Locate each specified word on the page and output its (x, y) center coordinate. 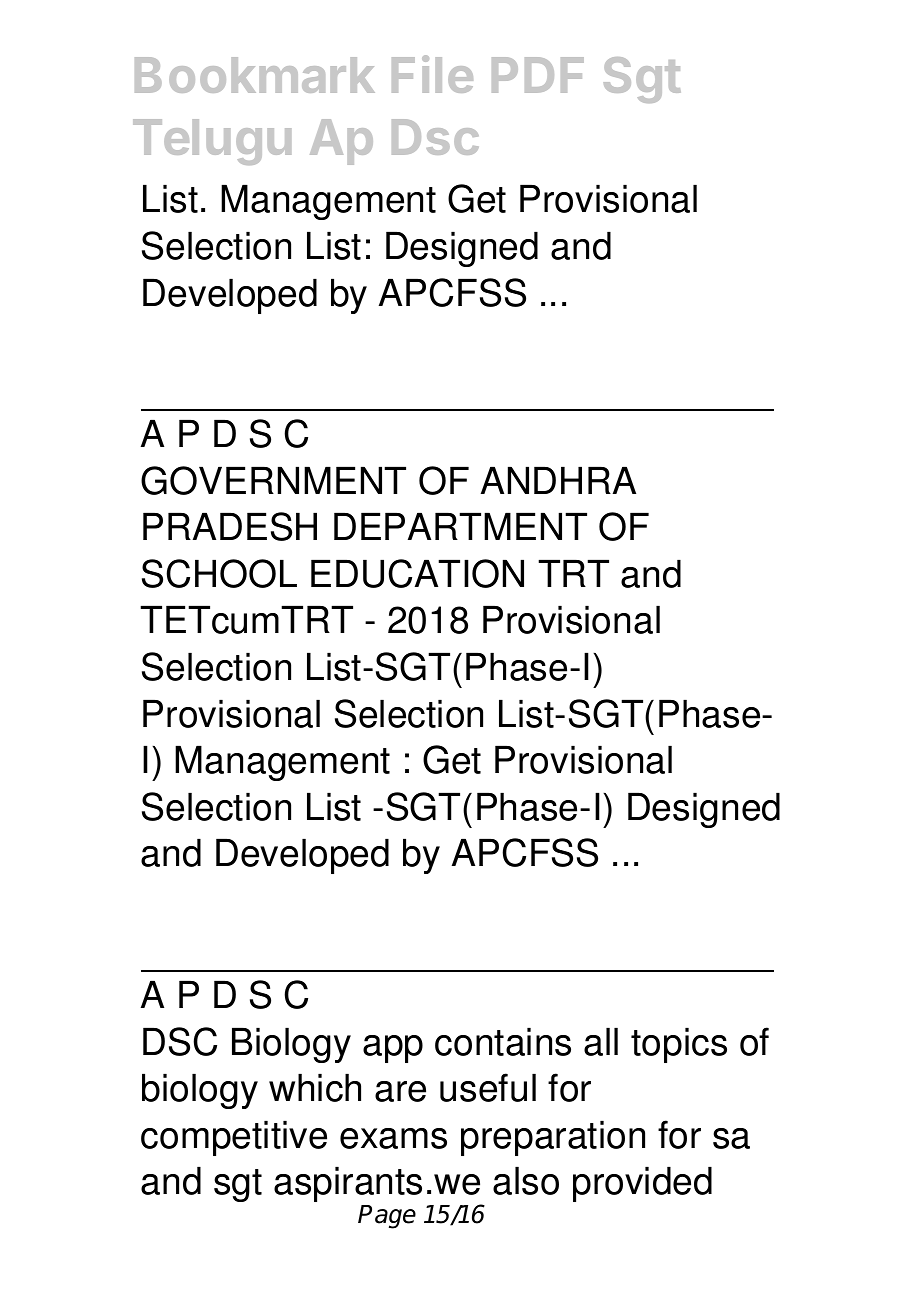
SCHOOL (219, 573)
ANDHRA (558, 480)
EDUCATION (417, 573)
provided (642, 1184)
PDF (538, 75)
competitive (234, 1138)
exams (393, 1138)
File (432, 74)
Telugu (212, 142)
